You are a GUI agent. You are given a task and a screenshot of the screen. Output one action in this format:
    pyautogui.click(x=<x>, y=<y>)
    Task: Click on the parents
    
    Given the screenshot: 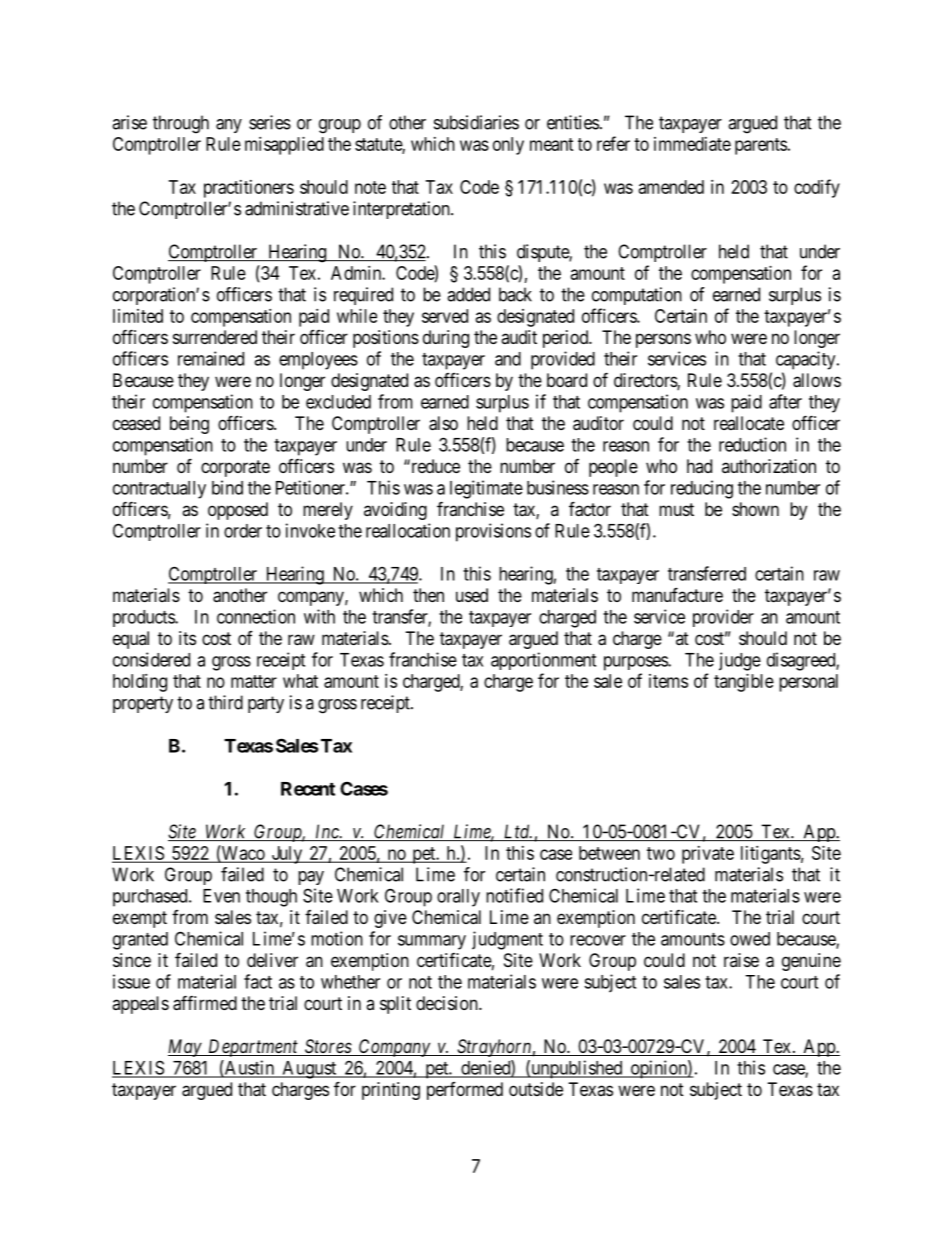 What is the action you would take?
    pyautogui.click(x=761, y=146)
